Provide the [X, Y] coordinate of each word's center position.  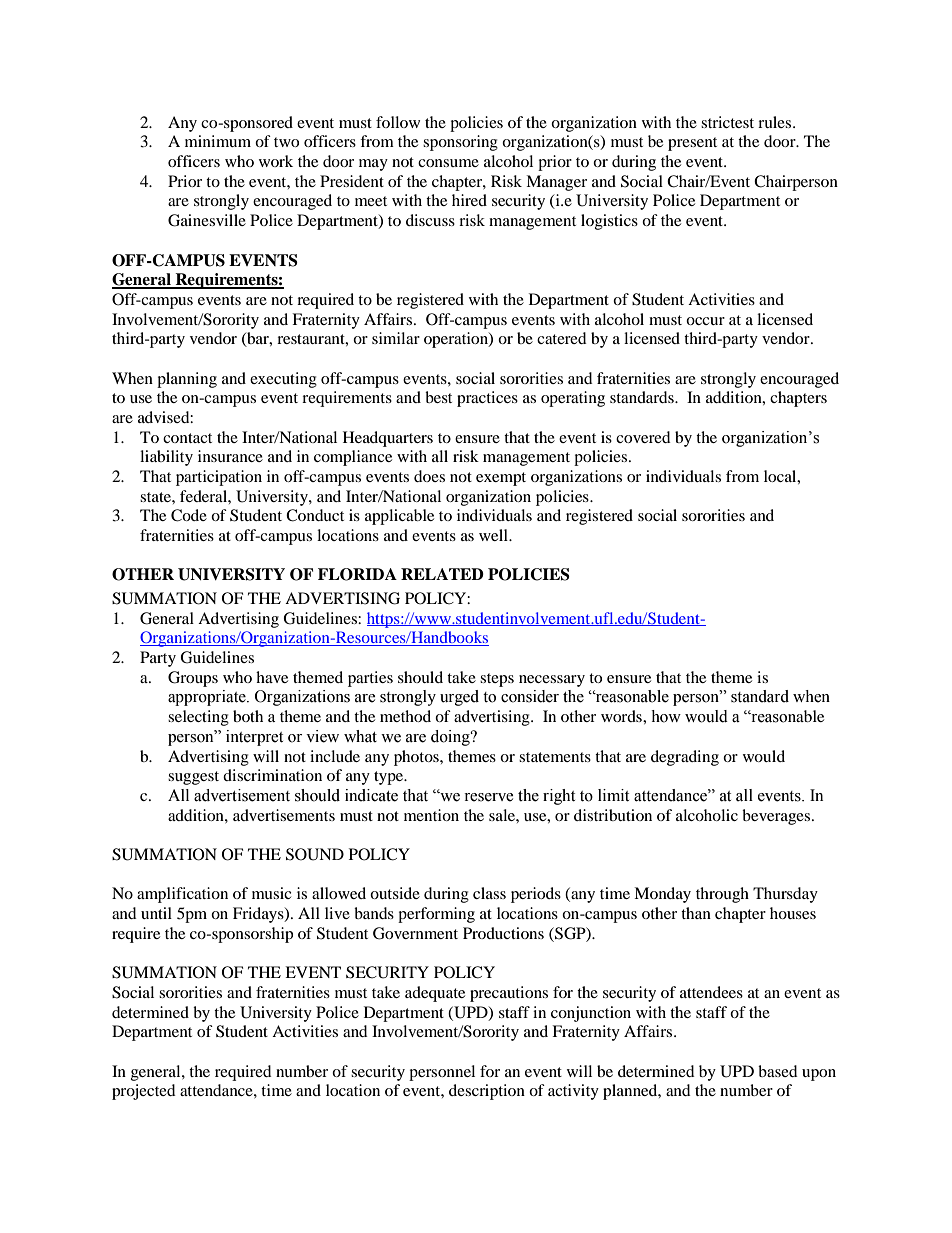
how [666, 716]
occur [705, 321]
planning [187, 380]
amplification [182, 895]
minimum [218, 141]
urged [459, 698]
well [494, 535]
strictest [727, 122]
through [722, 895]
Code [189, 515]
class [489, 893]
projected [144, 1092]
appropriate [208, 698]
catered [562, 338]
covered [643, 437]
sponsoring [460, 143]
